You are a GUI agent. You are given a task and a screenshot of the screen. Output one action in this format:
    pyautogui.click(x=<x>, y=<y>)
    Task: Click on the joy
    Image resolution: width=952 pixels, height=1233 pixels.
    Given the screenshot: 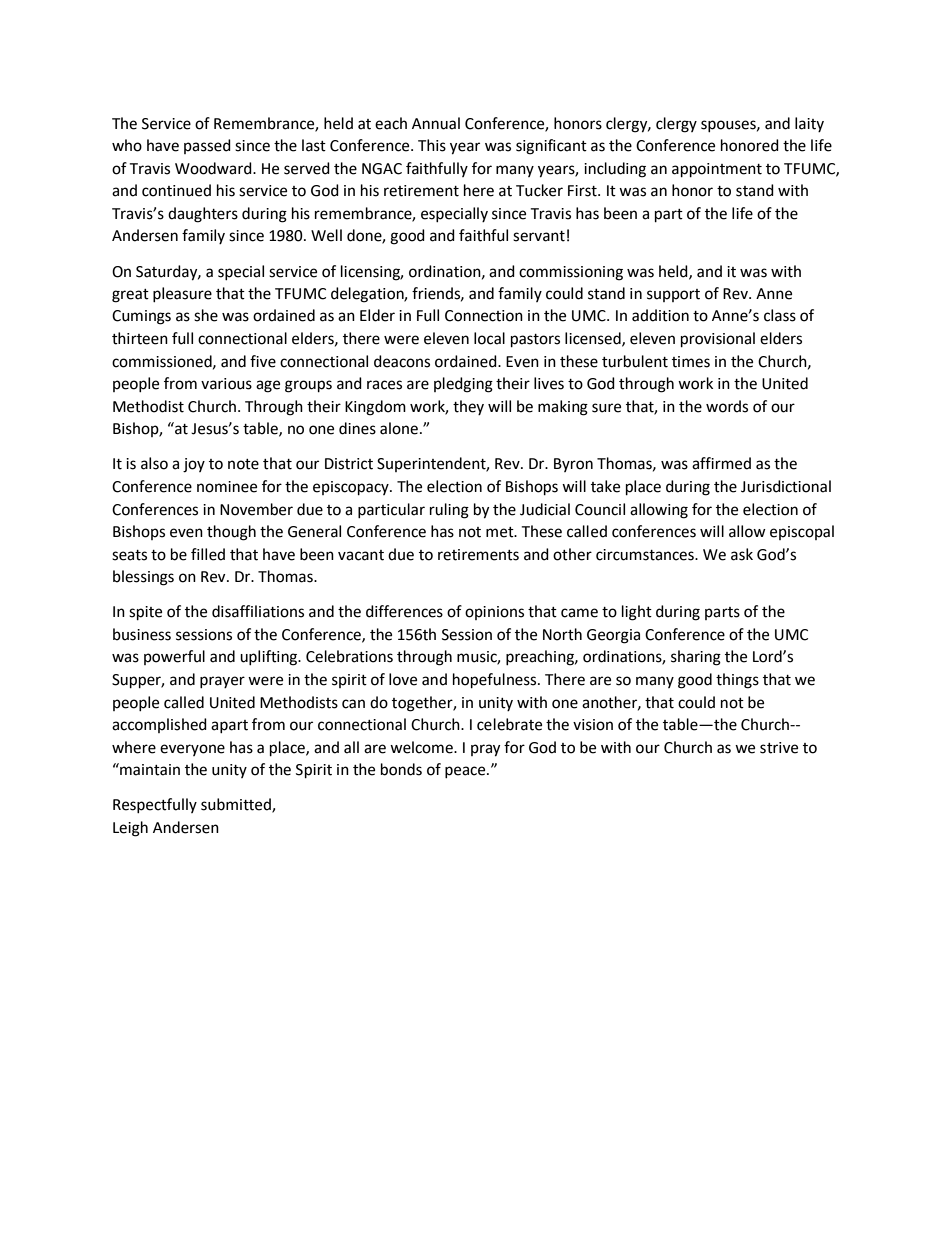 What is the action you would take?
    pyautogui.click(x=194, y=465)
